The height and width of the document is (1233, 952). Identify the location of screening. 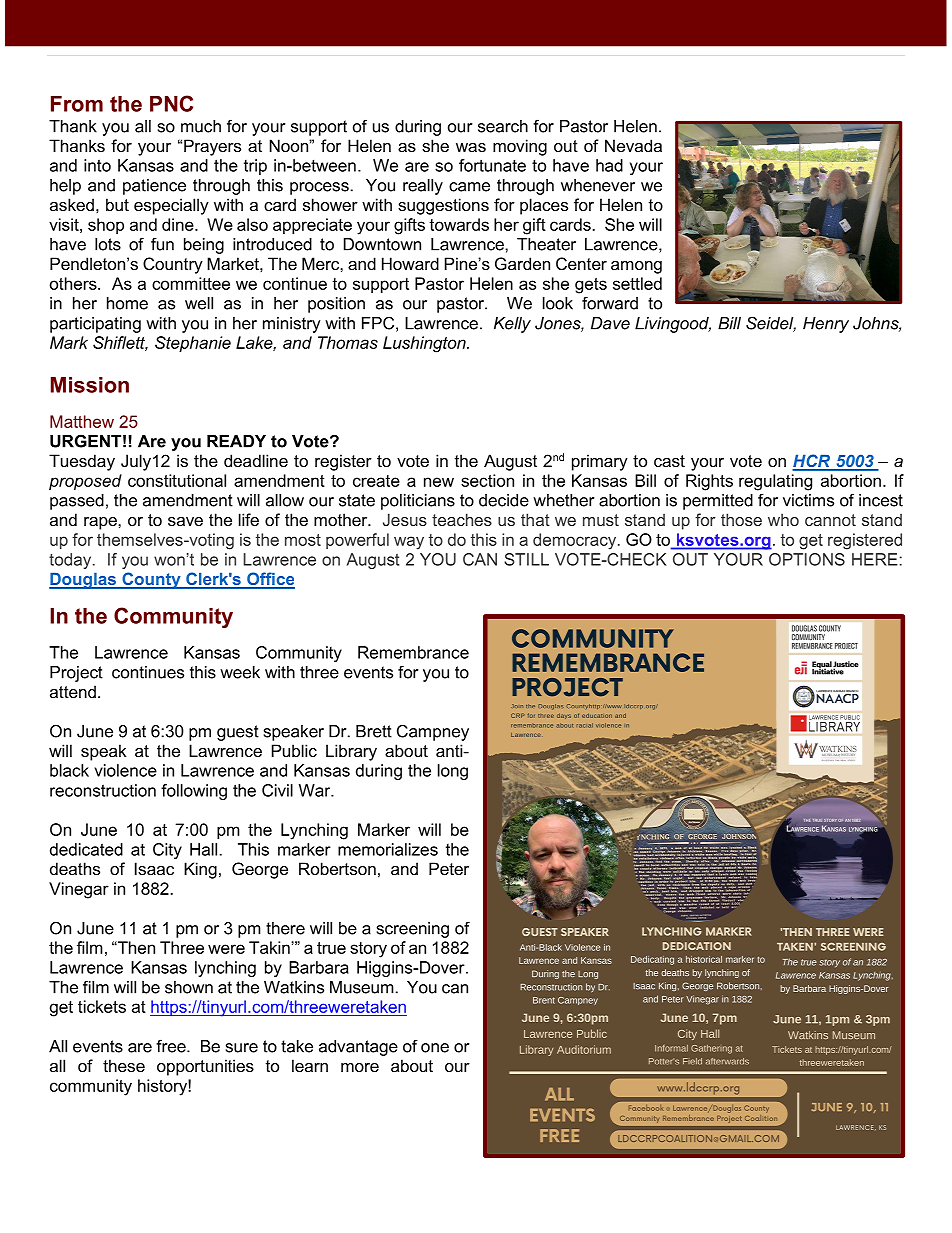
(413, 930).
